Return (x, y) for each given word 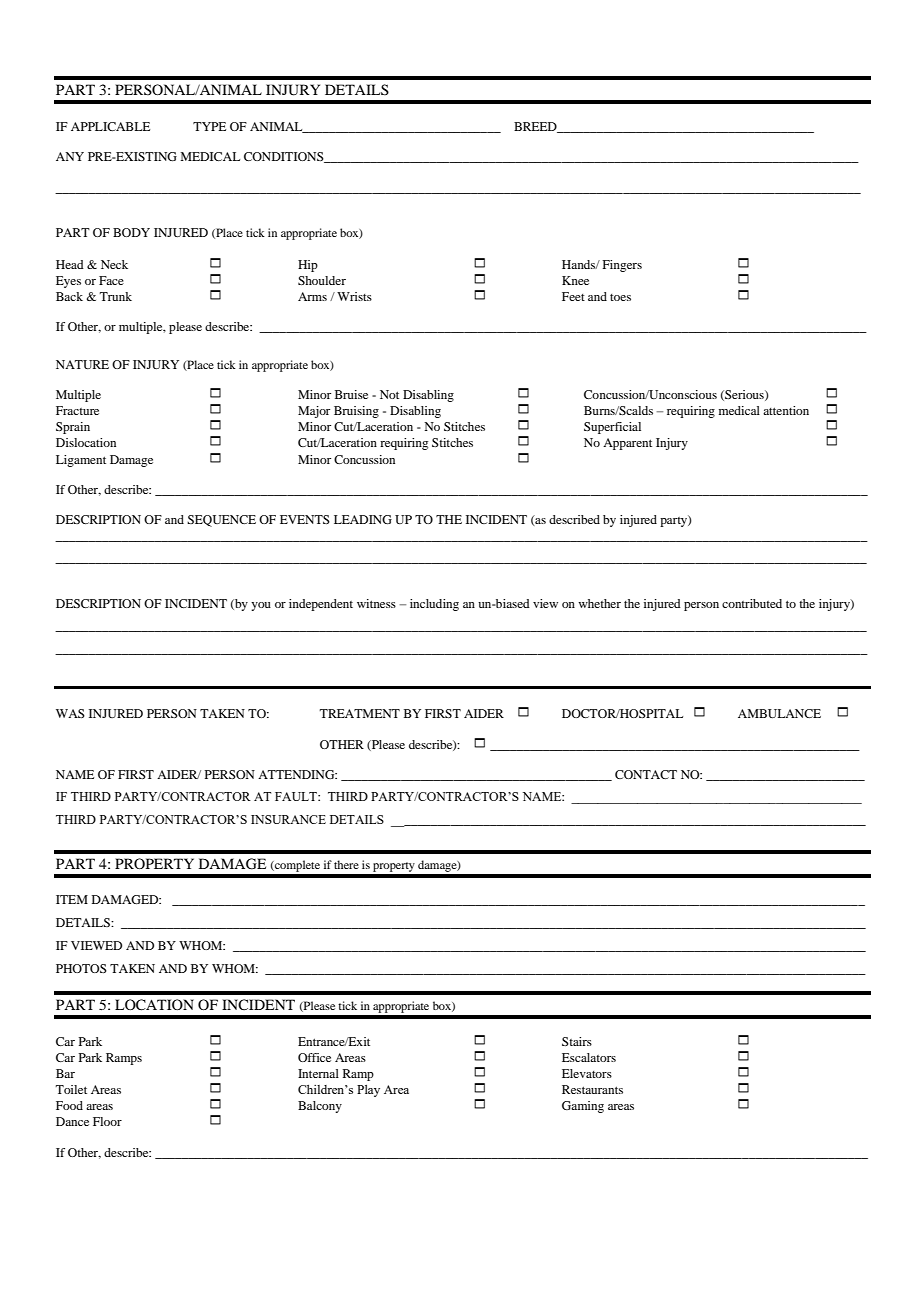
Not (389, 394)
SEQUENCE (221, 521)
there (346, 864)
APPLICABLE (110, 126)
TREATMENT (359, 713)
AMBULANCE (779, 713)
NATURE (82, 364)
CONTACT (646, 774)
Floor (107, 1121)
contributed (752, 603)
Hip (308, 266)
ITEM (72, 899)
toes (620, 297)
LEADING (363, 519)
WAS (70, 713)
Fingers (622, 266)
